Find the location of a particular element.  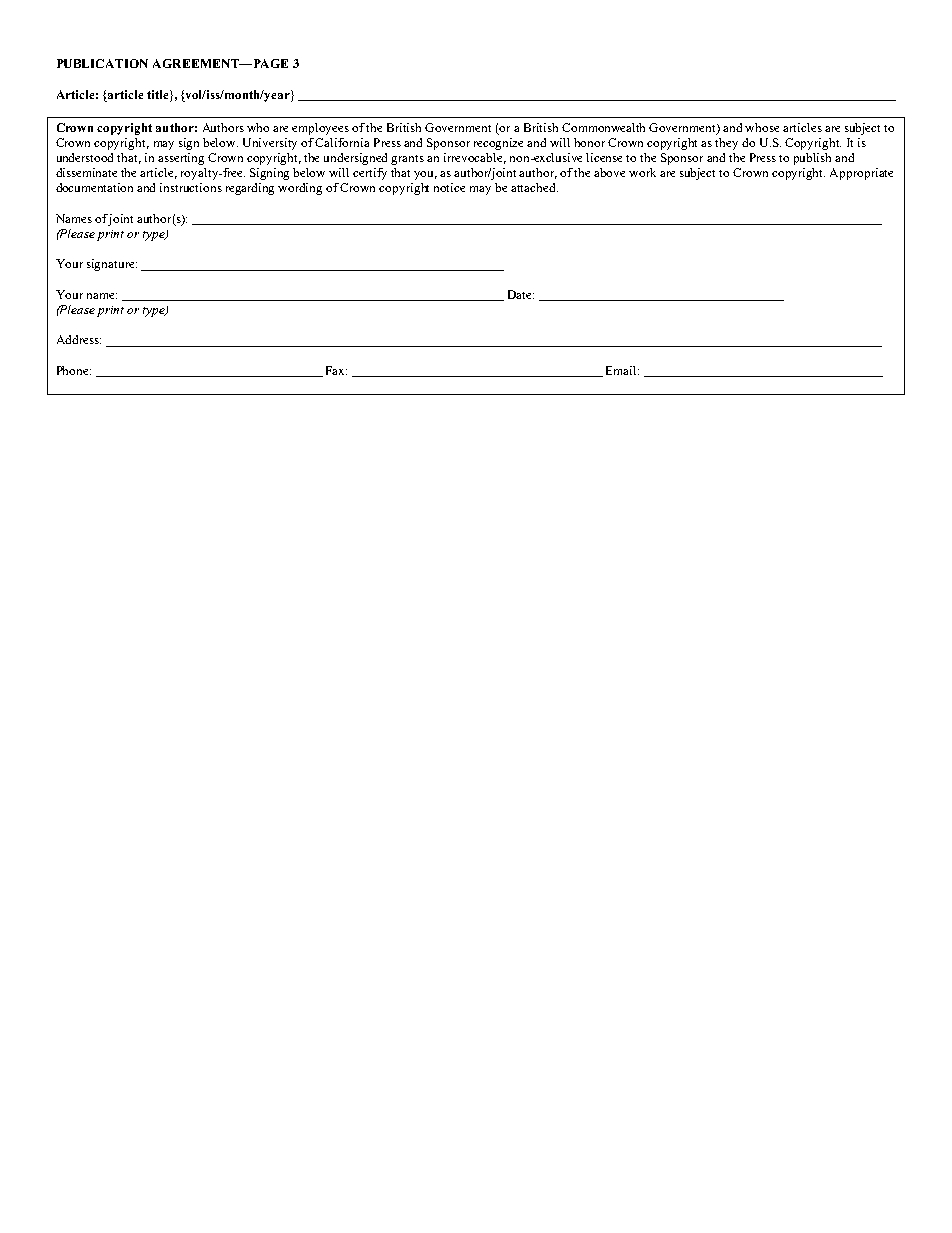

Commonwealth is located at coordinates (603, 127).
